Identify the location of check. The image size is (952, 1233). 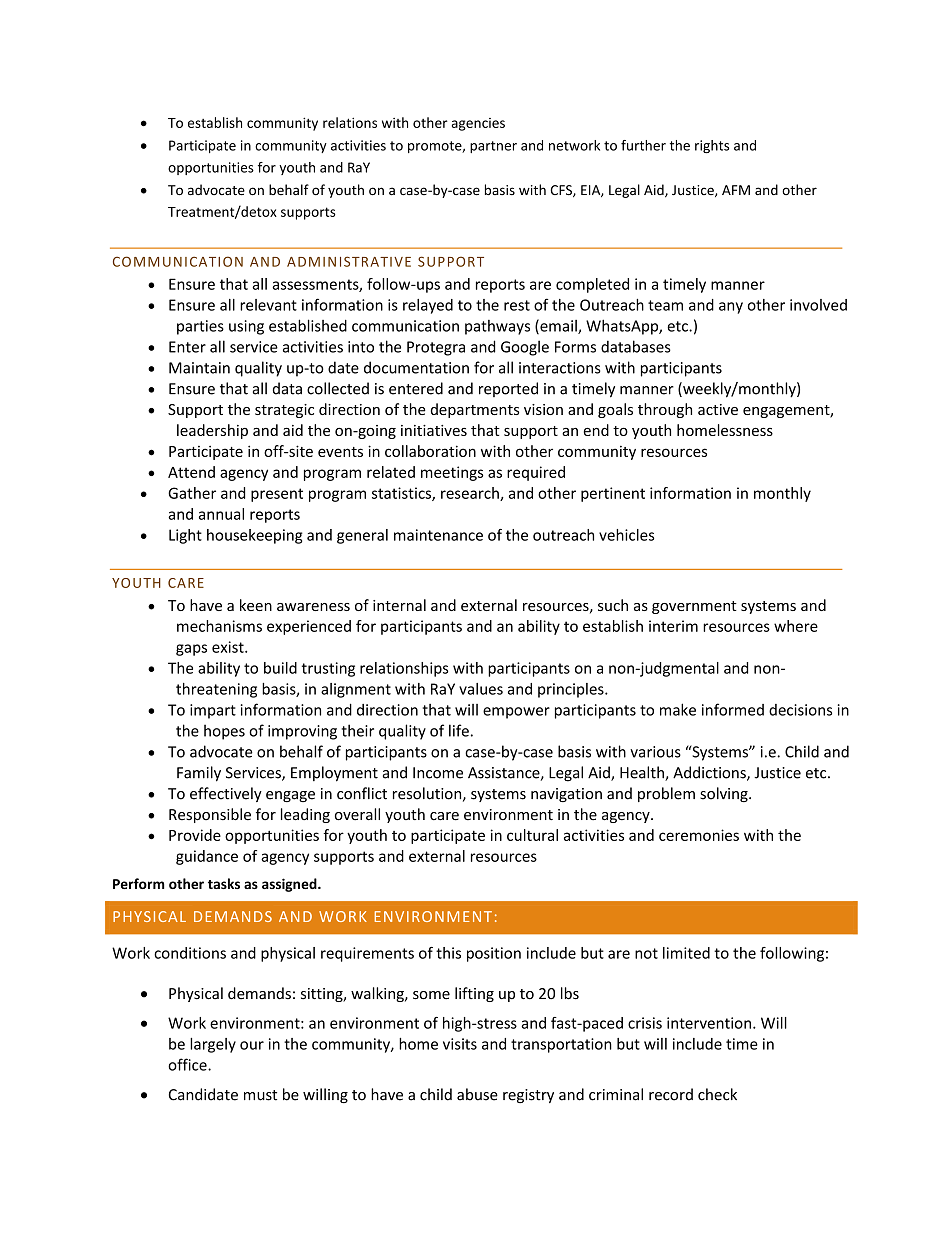
(717, 1094).
